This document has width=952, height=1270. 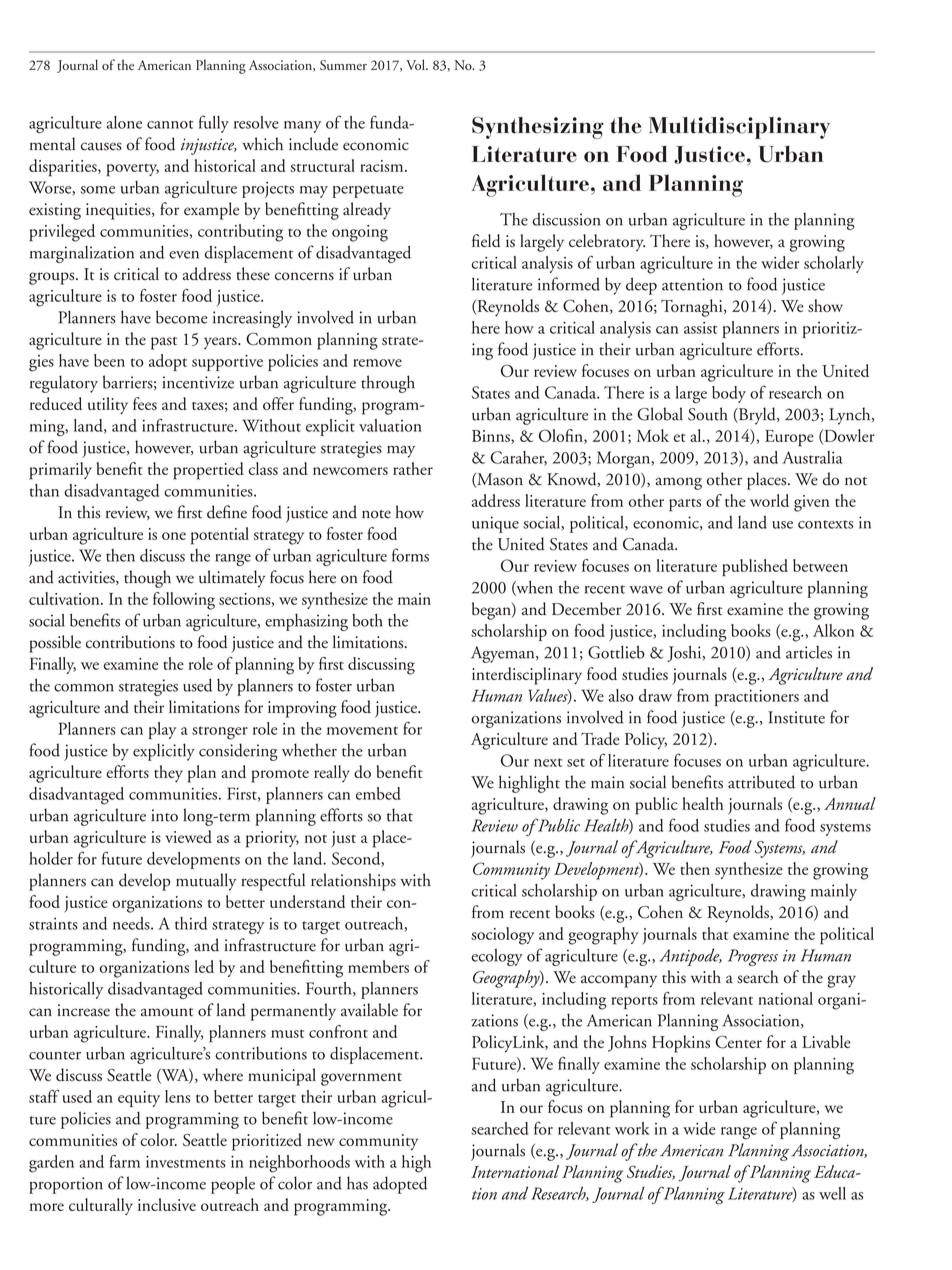 I want to click on fees, so click(x=145, y=403).
